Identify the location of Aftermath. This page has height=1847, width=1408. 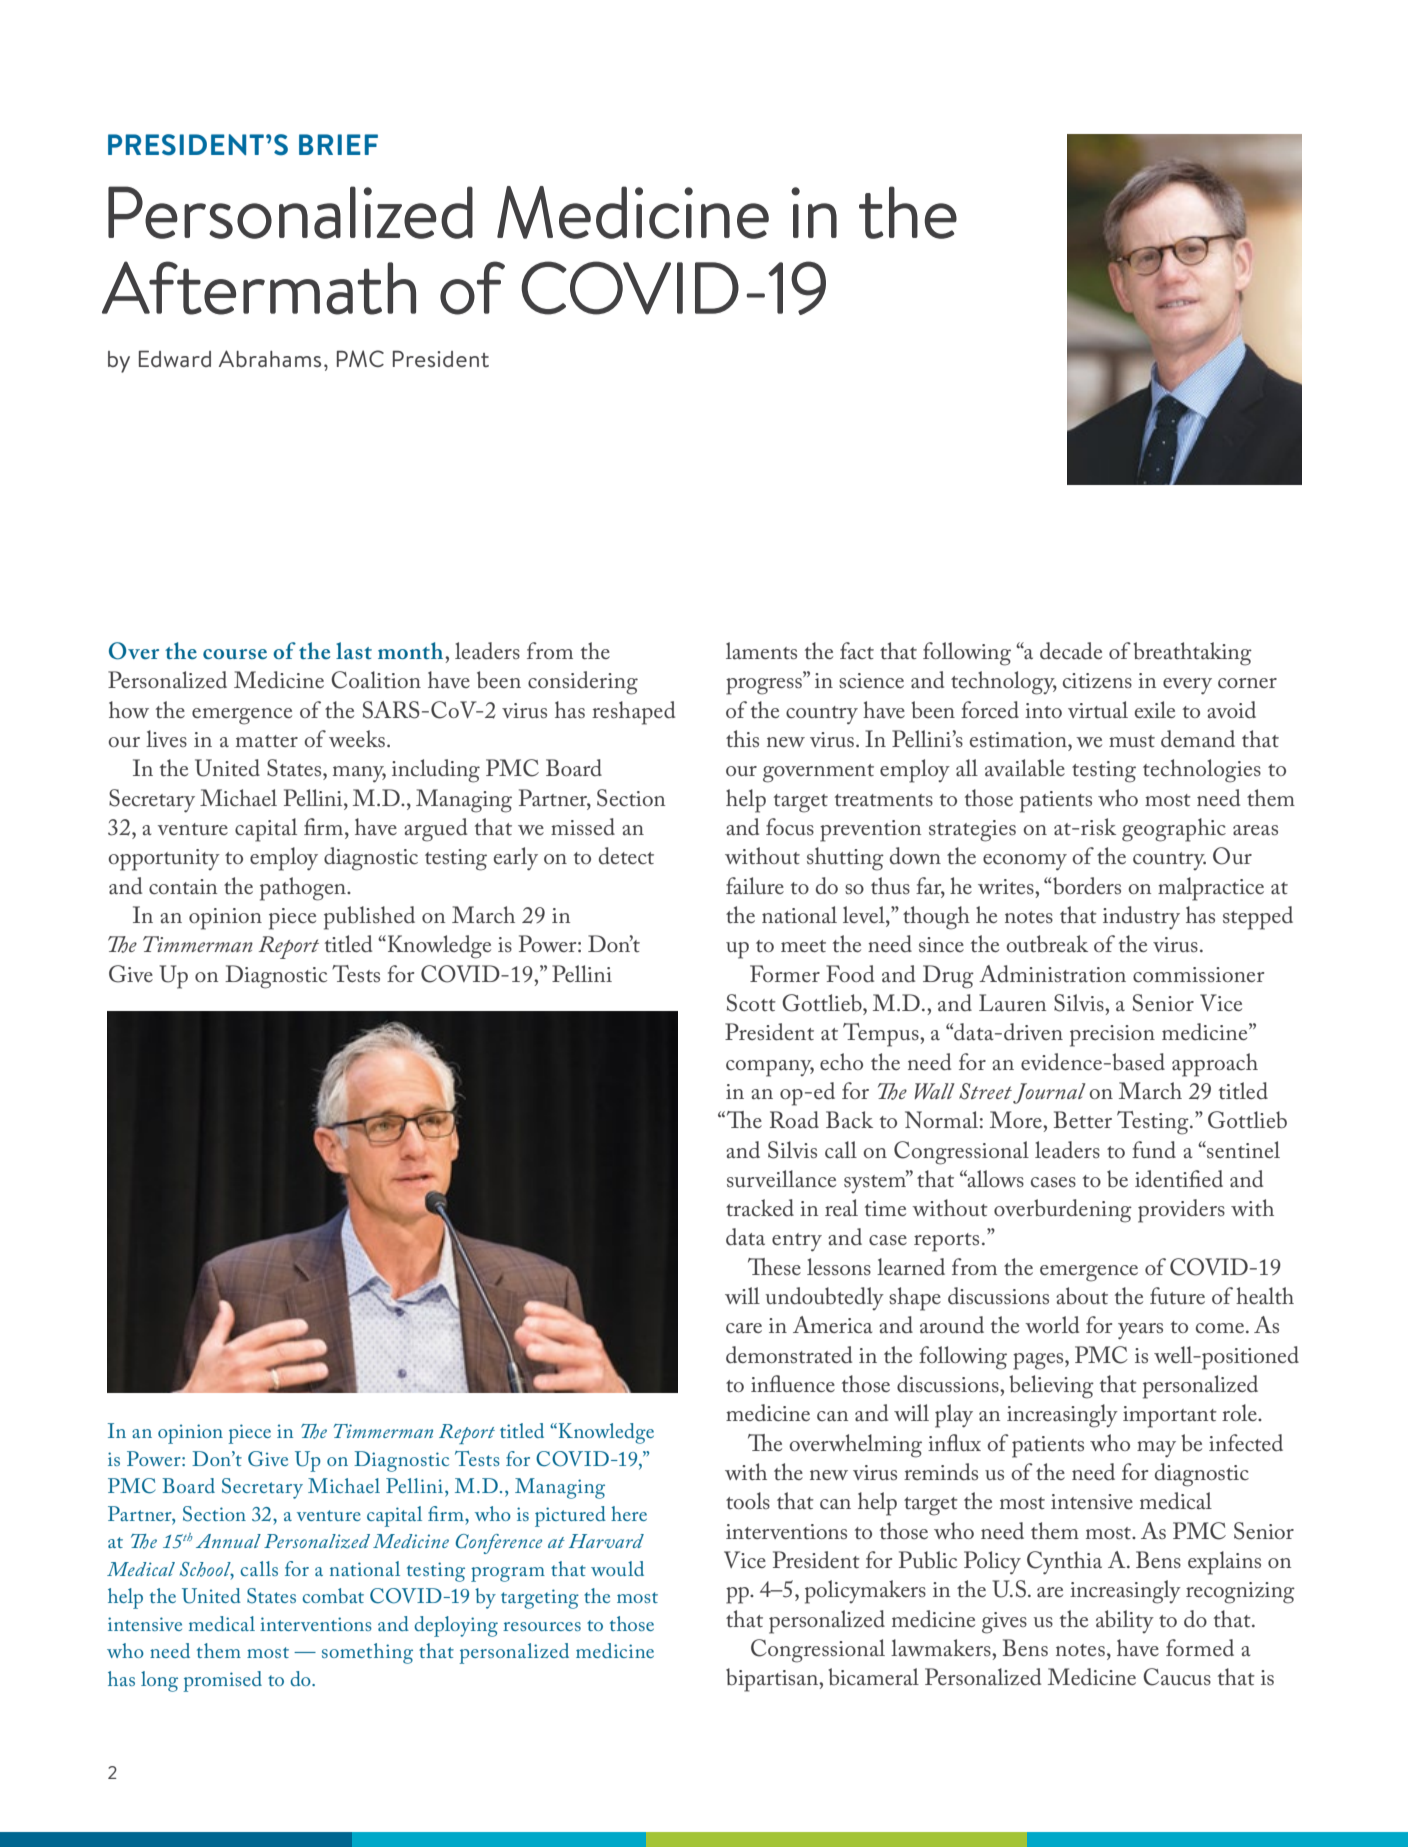
(259, 288).
